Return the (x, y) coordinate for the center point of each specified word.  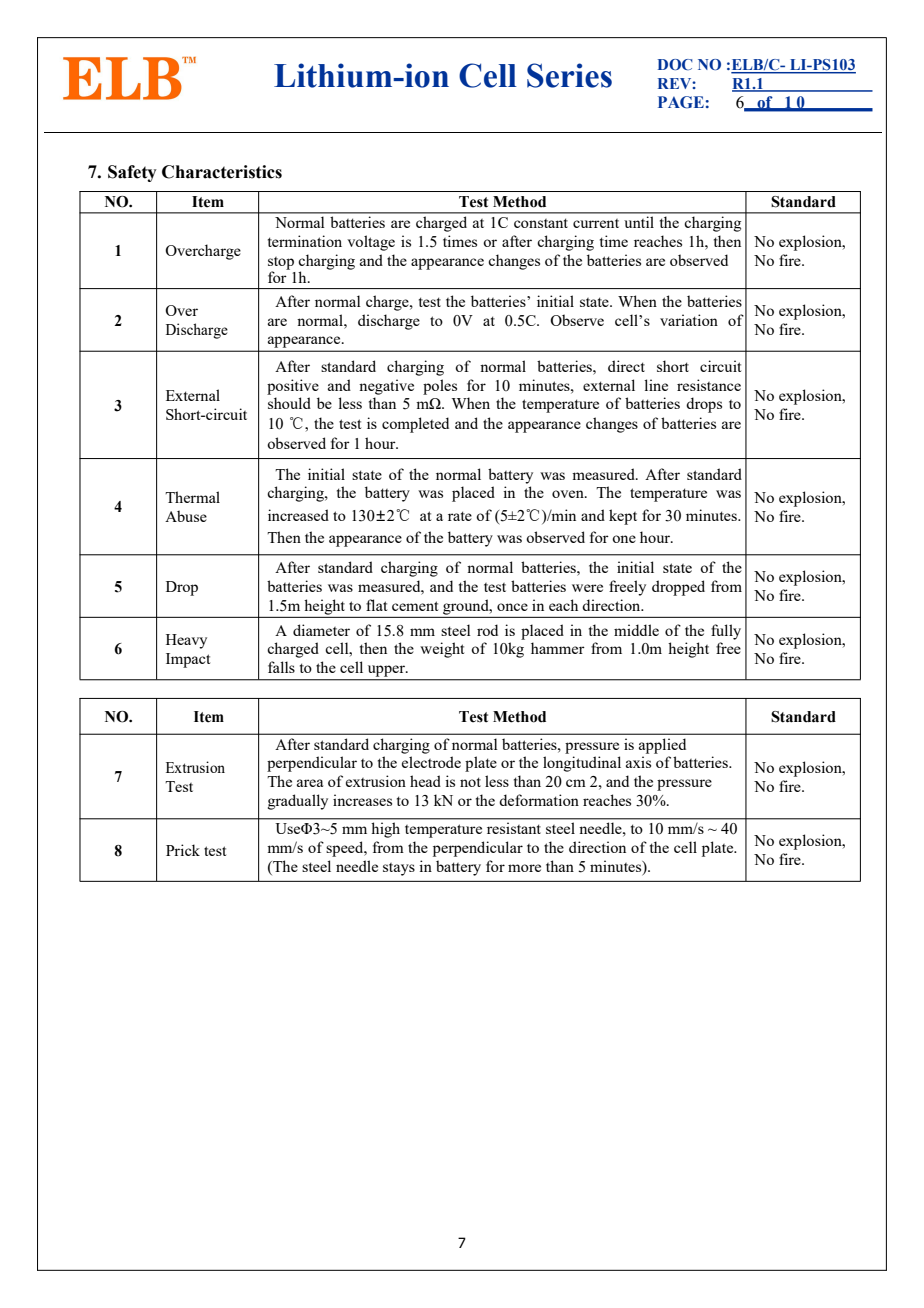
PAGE (681, 102)
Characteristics (222, 172)
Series (569, 75)
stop (281, 264)
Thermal (192, 497)
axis (638, 762)
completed (415, 425)
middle (636, 630)
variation (689, 320)
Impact (188, 660)
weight (442, 650)
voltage (371, 243)
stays (399, 869)
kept (623, 517)
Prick (183, 850)
